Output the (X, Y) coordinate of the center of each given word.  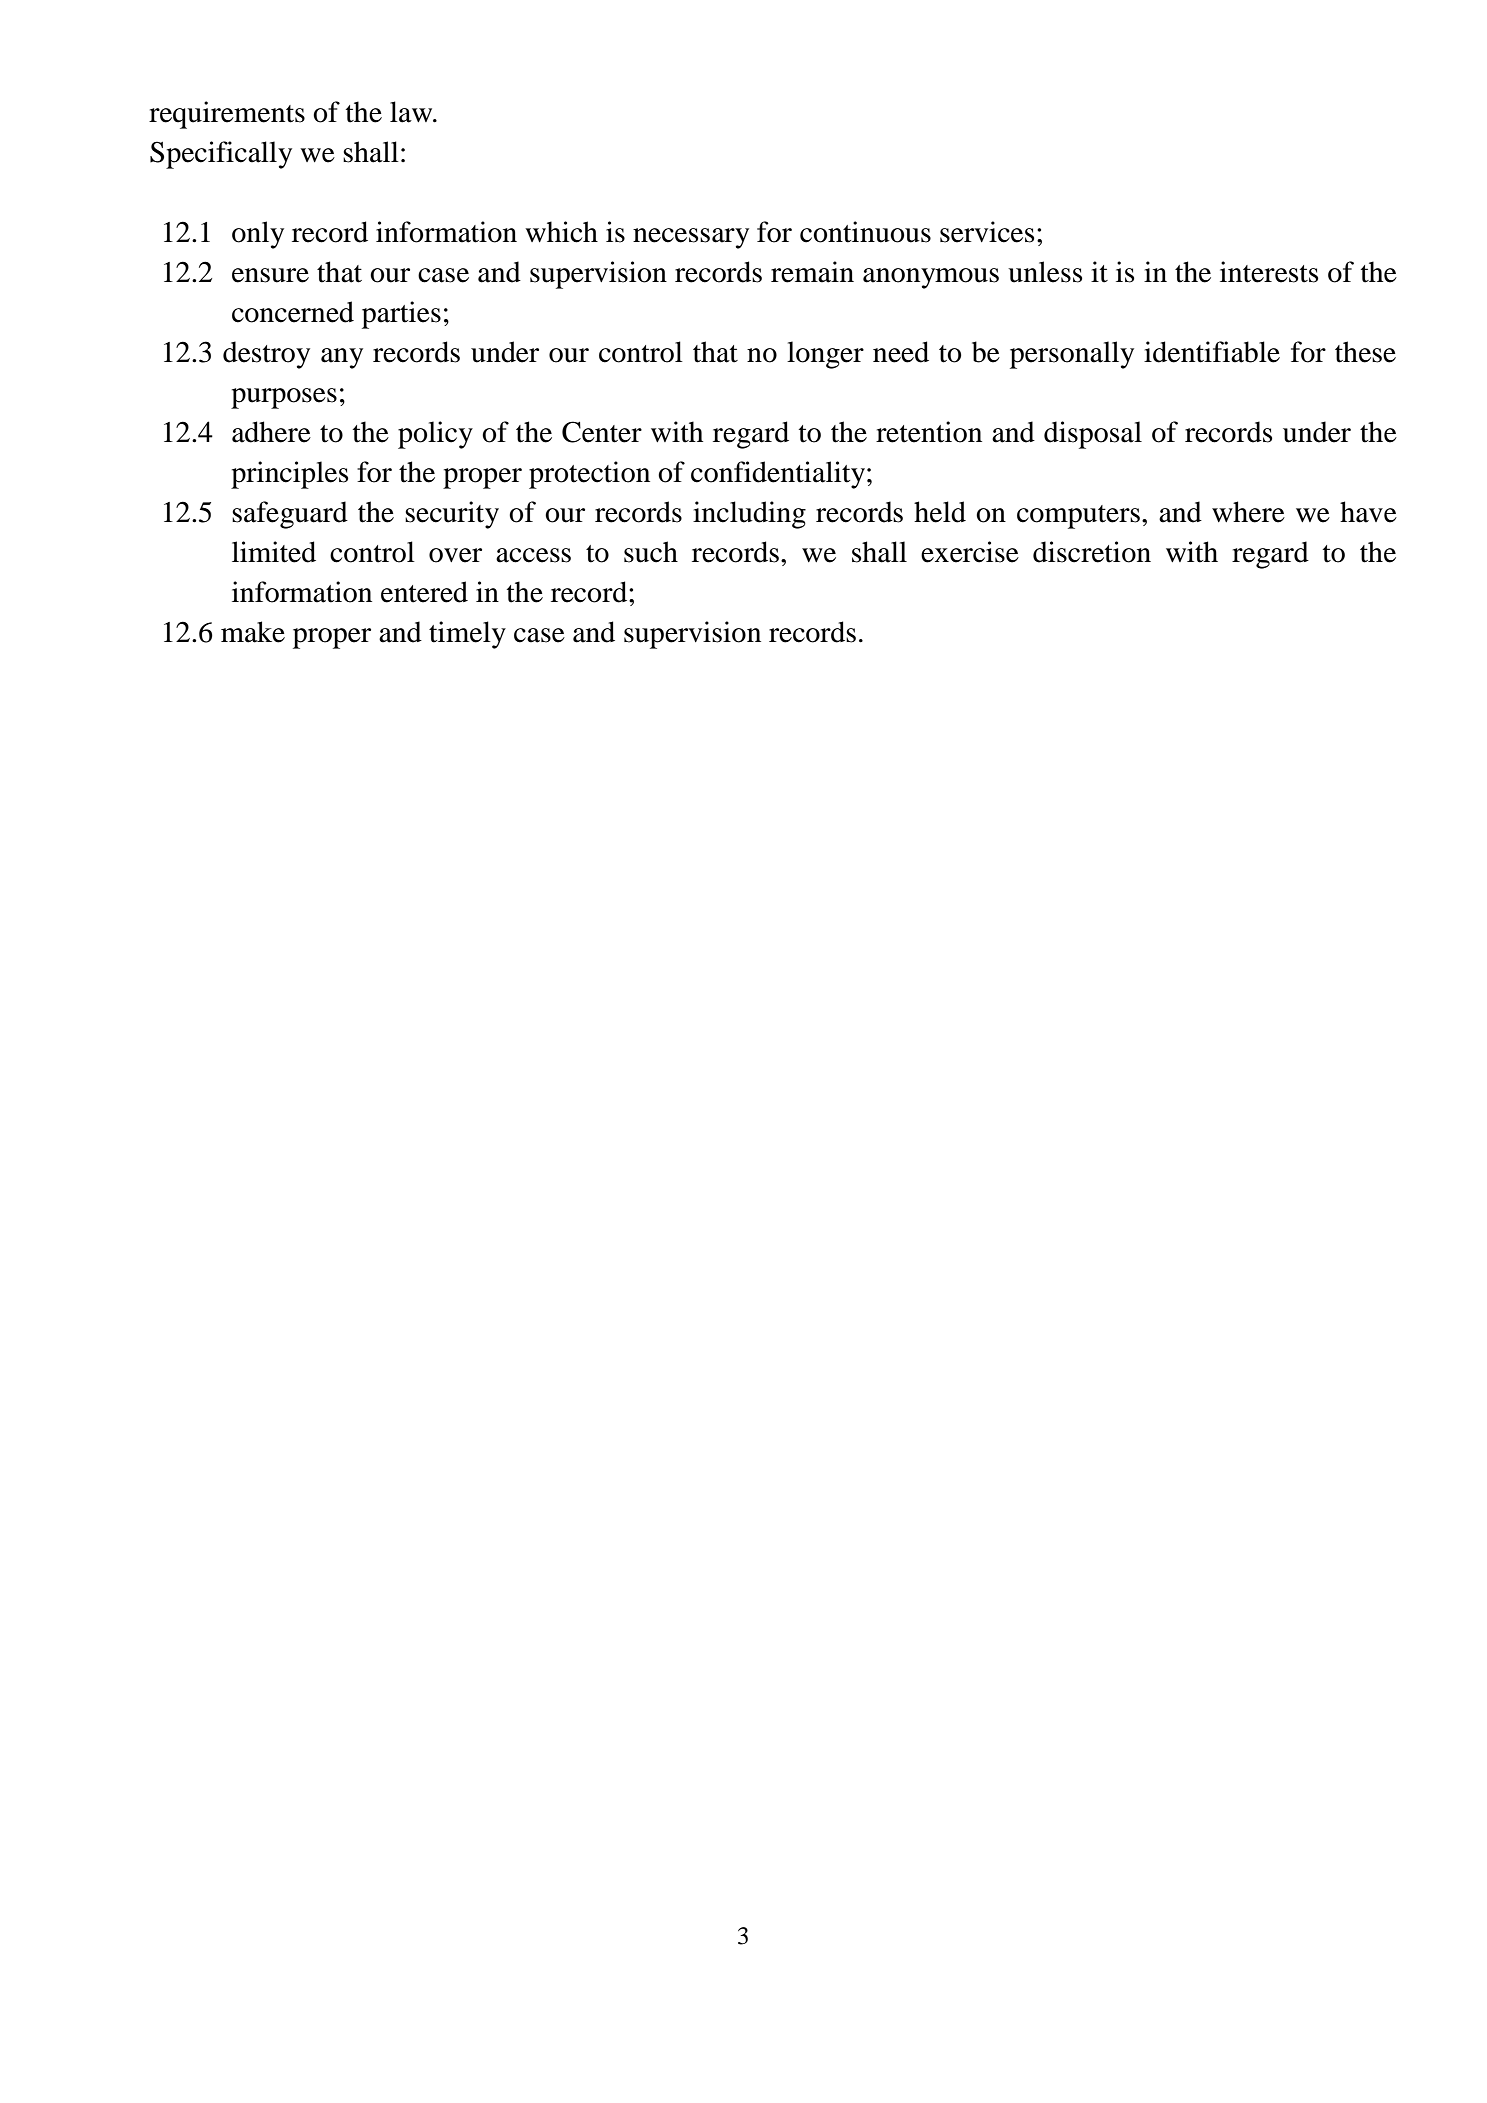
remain (812, 272)
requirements (227, 115)
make (253, 632)
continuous (865, 232)
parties (401, 315)
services (987, 232)
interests (1269, 272)
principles (289, 475)
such (651, 552)
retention (929, 432)
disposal (1093, 435)
